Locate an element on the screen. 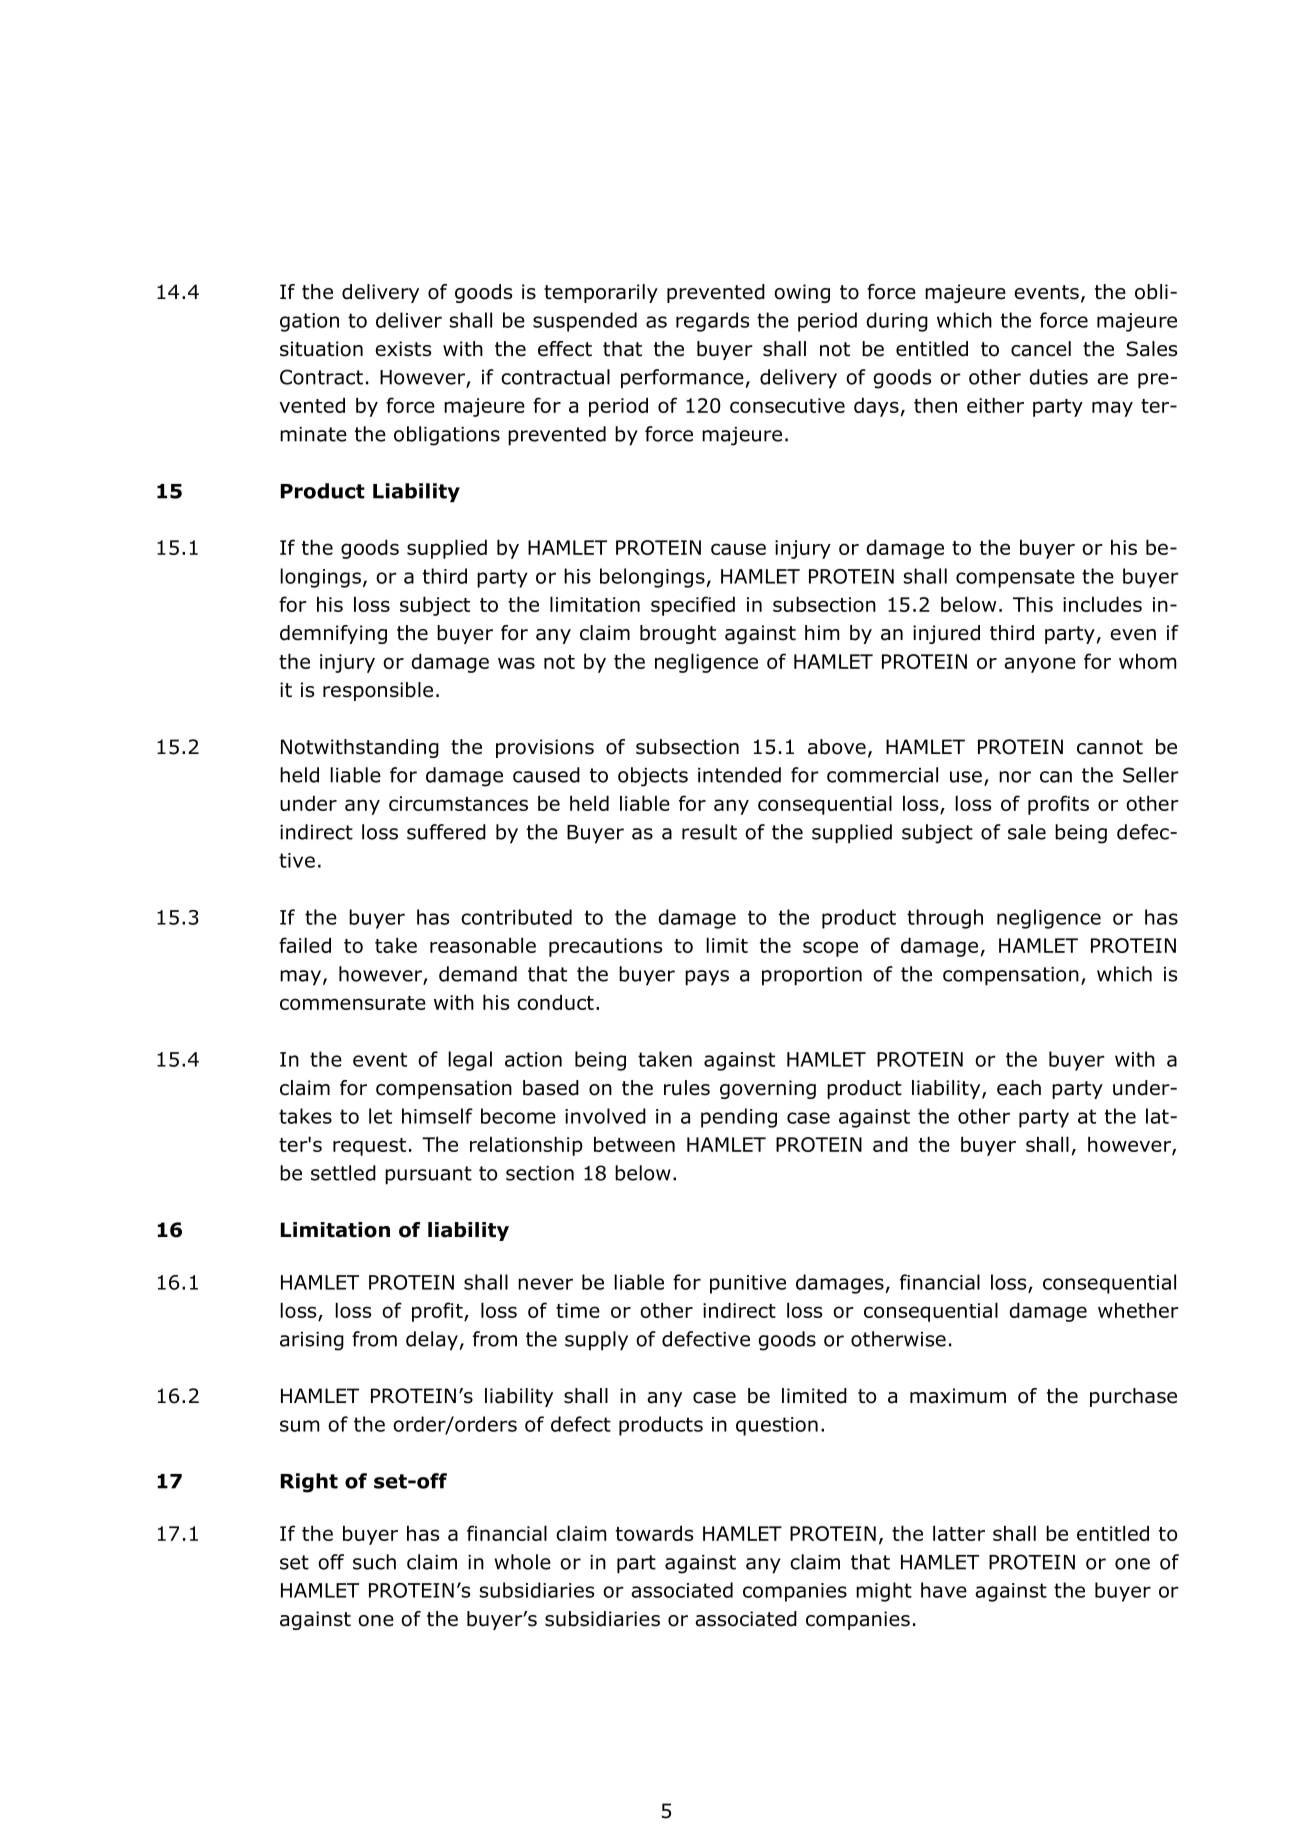 The width and height of the screenshot is (1302, 1841). cancel is located at coordinates (1041, 349).
